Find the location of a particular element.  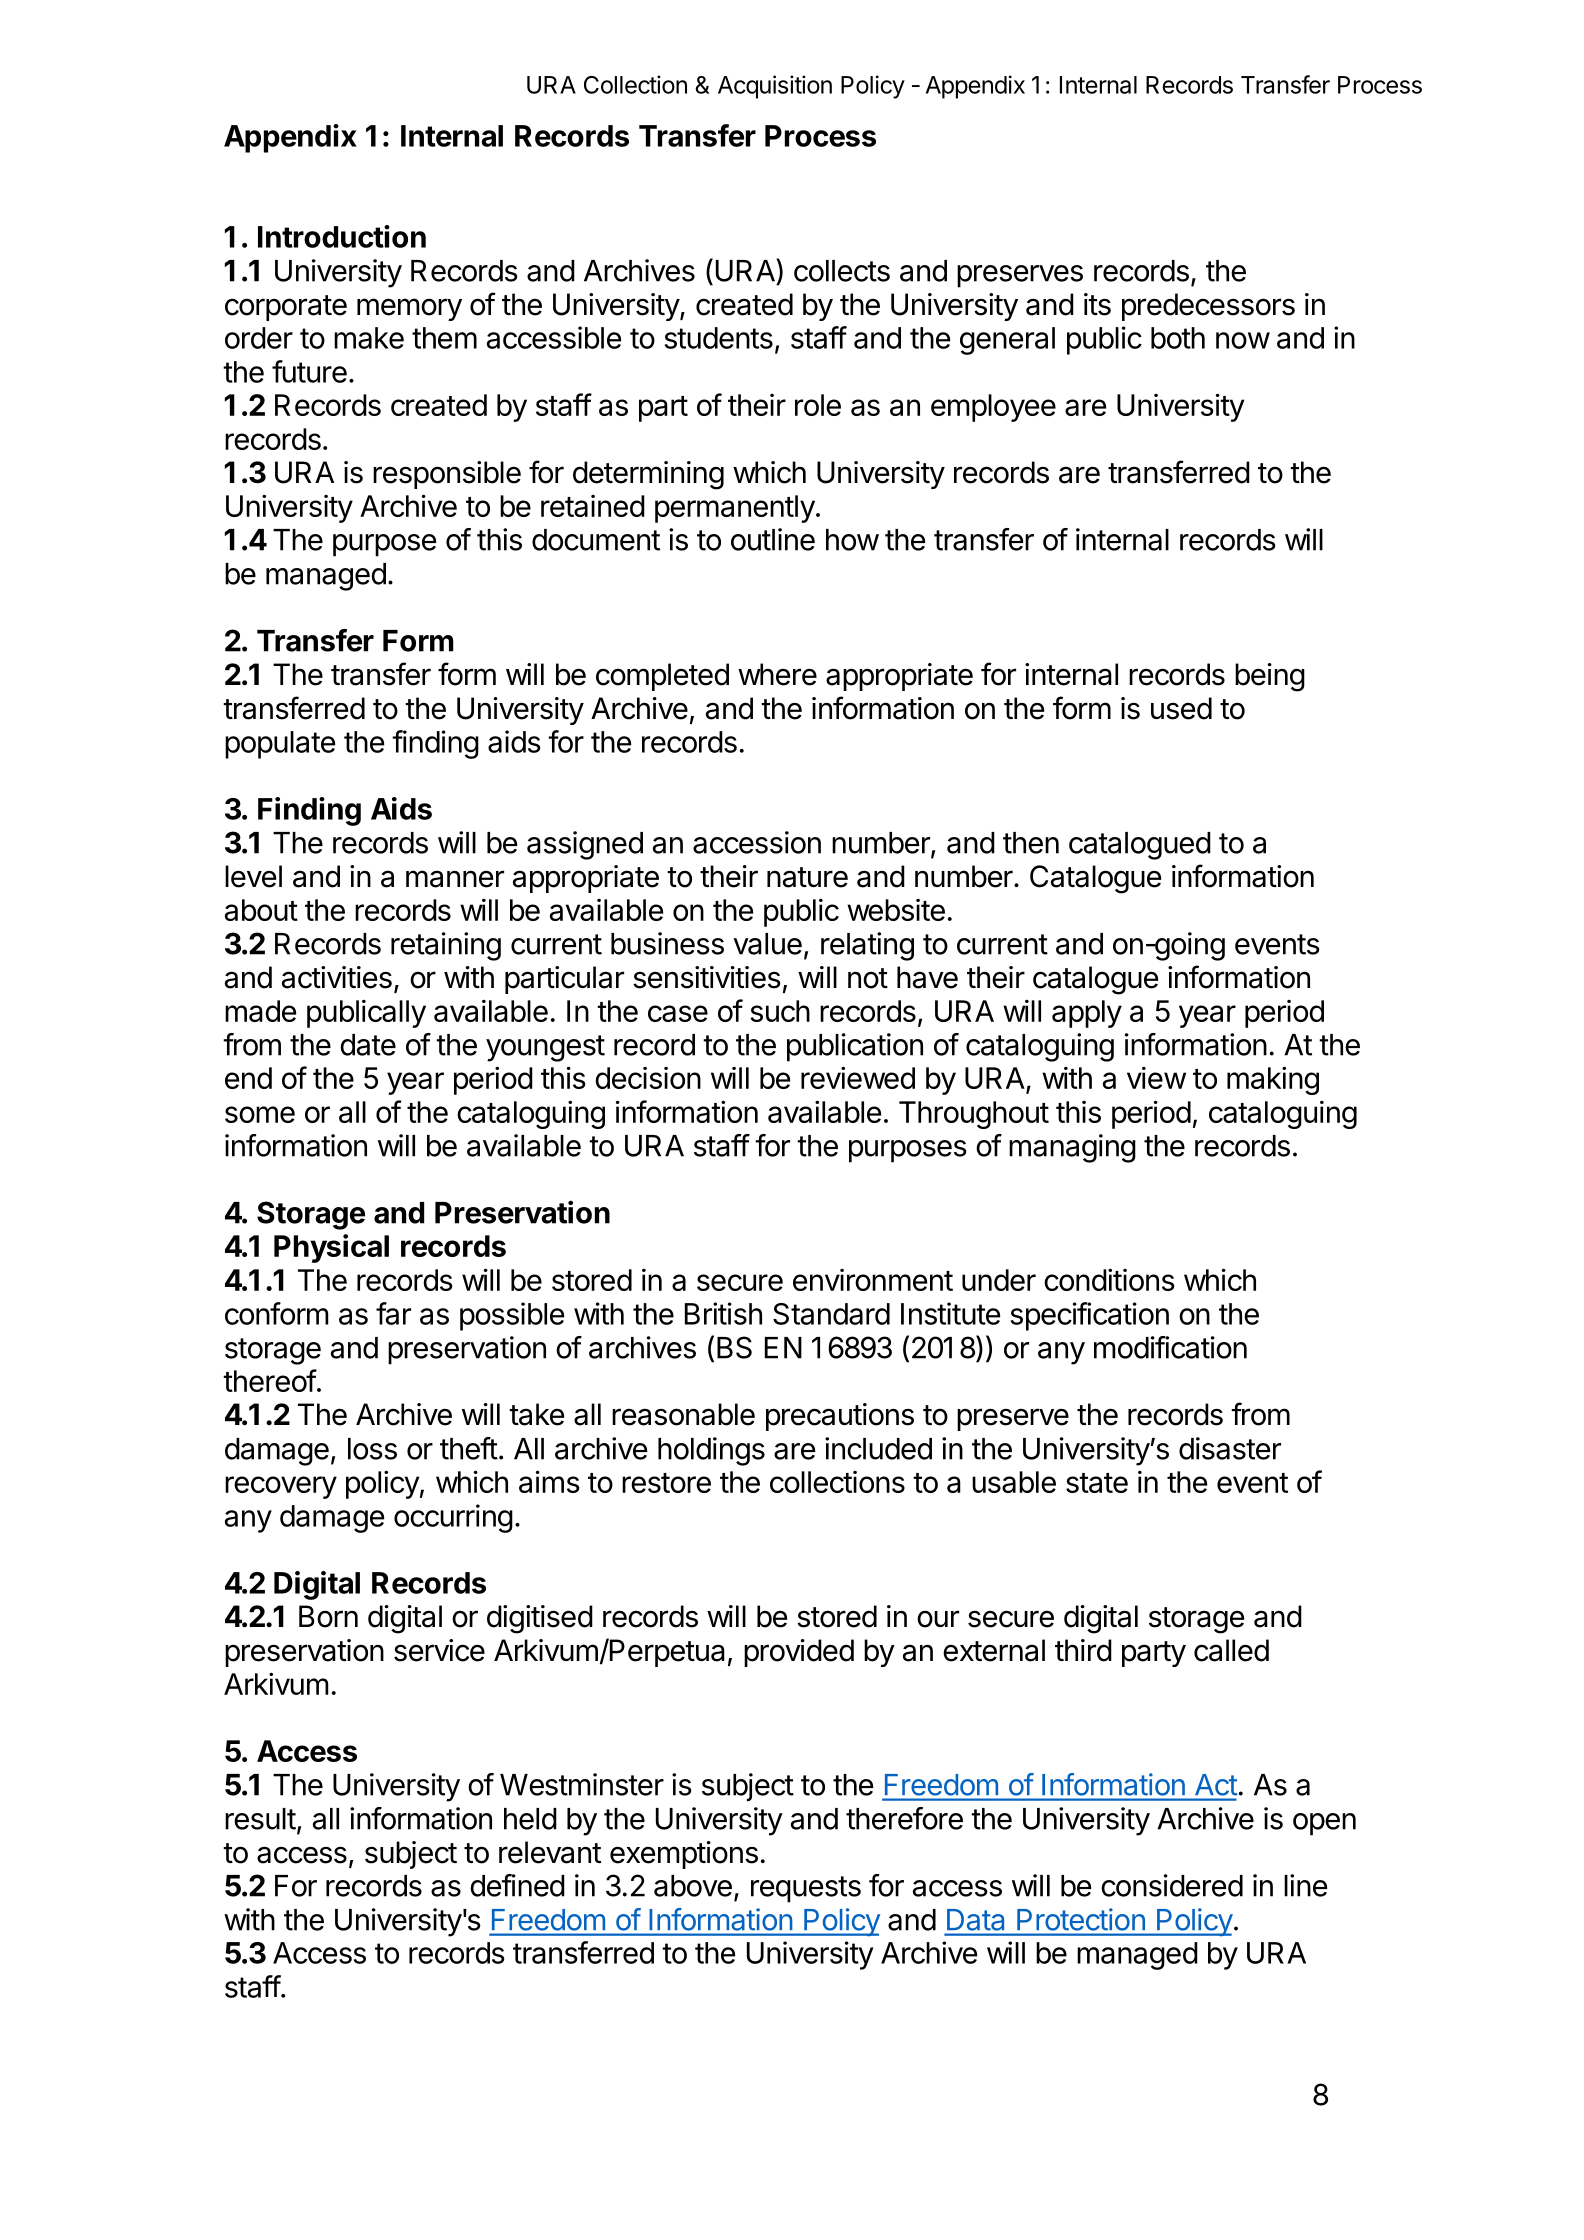

how is located at coordinates (852, 540).
